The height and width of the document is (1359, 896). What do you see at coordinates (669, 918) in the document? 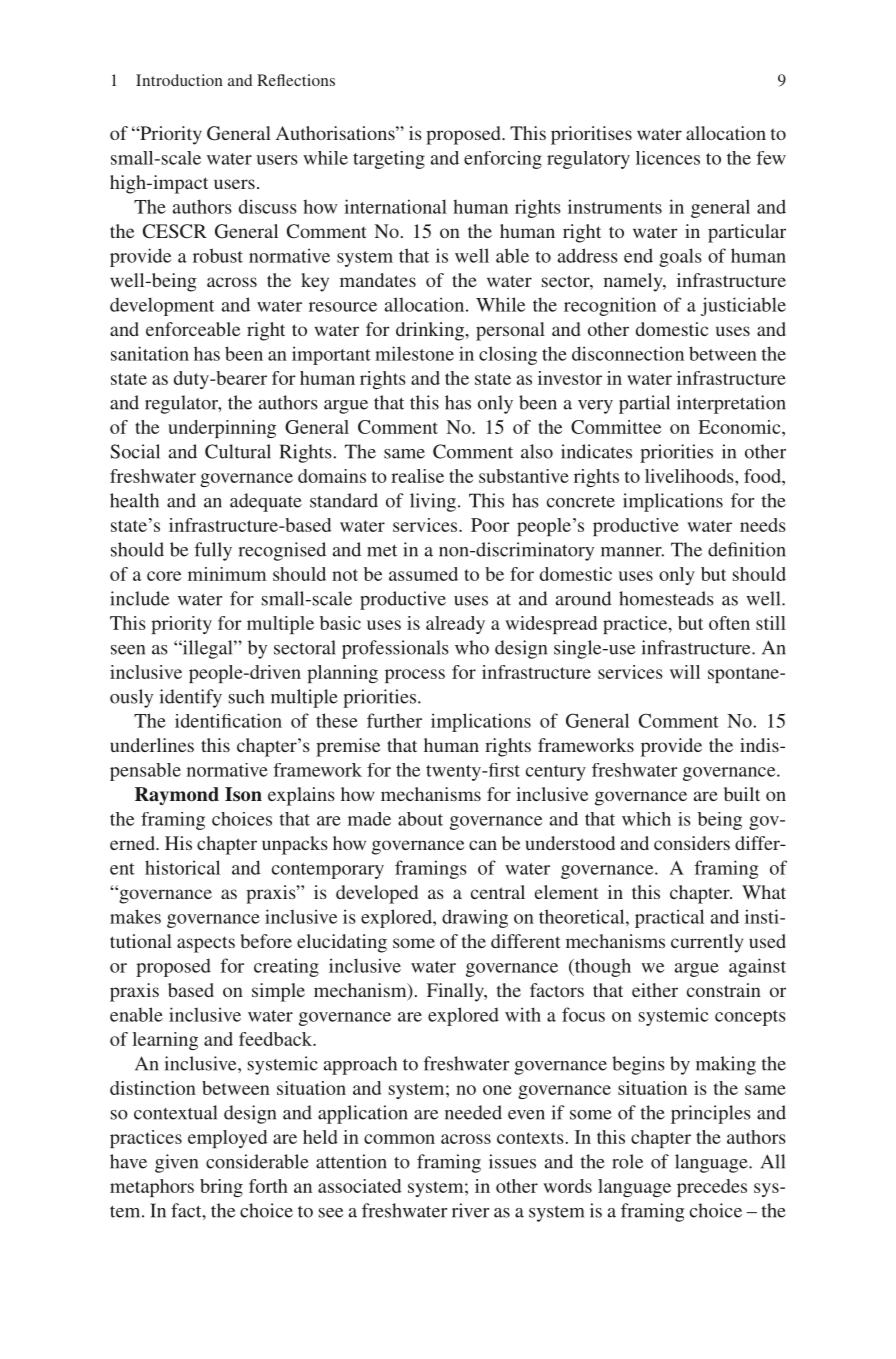
I see `practical` at bounding box center [669, 918].
